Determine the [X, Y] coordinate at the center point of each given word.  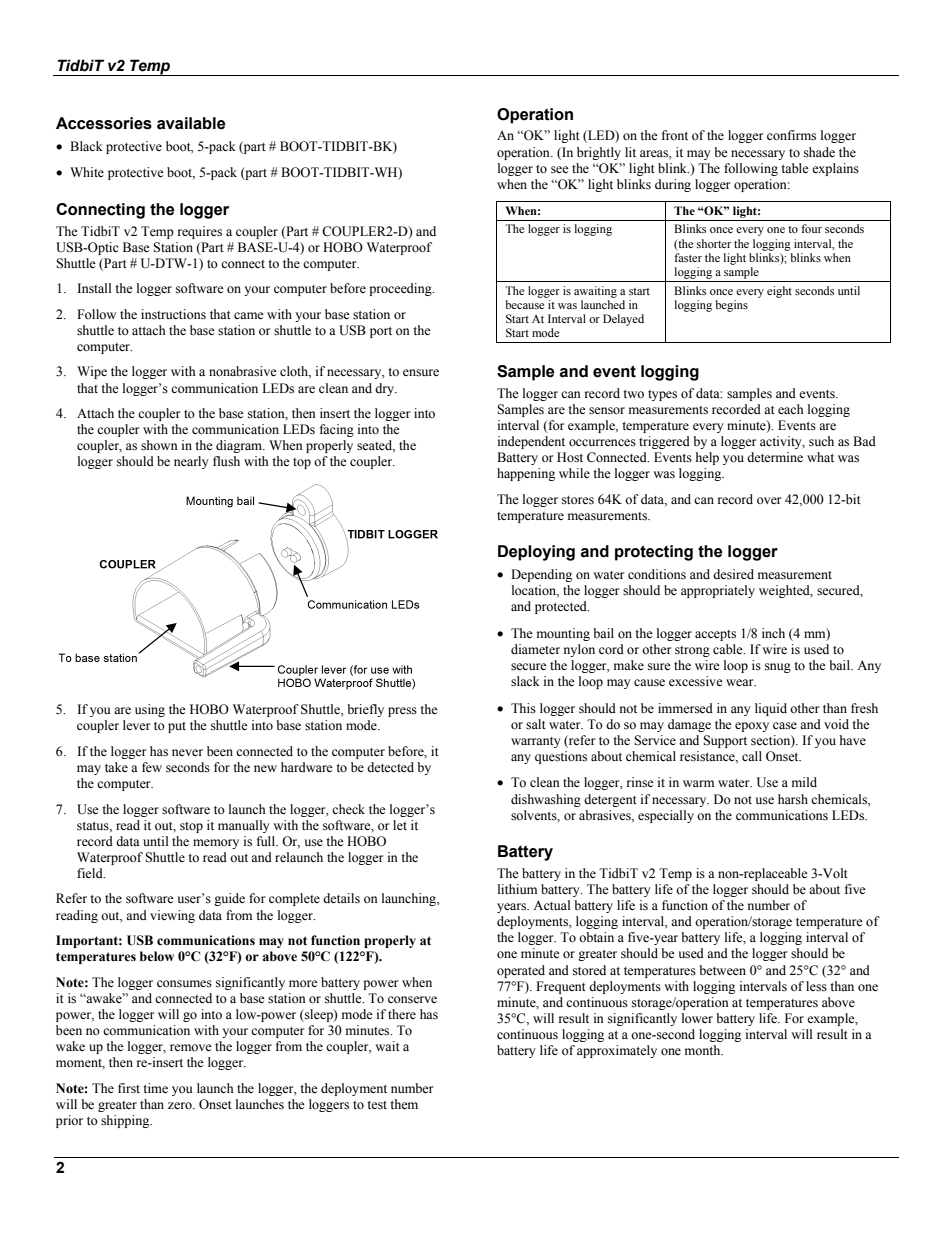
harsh [793, 799]
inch [773, 633]
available [191, 123]
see [560, 170]
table [795, 168]
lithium [517, 889]
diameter [535, 649]
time [155, 1088]
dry [386, 389]
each [791, 409]
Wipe [92, 372]
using [150, 710]
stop [191, 827]
